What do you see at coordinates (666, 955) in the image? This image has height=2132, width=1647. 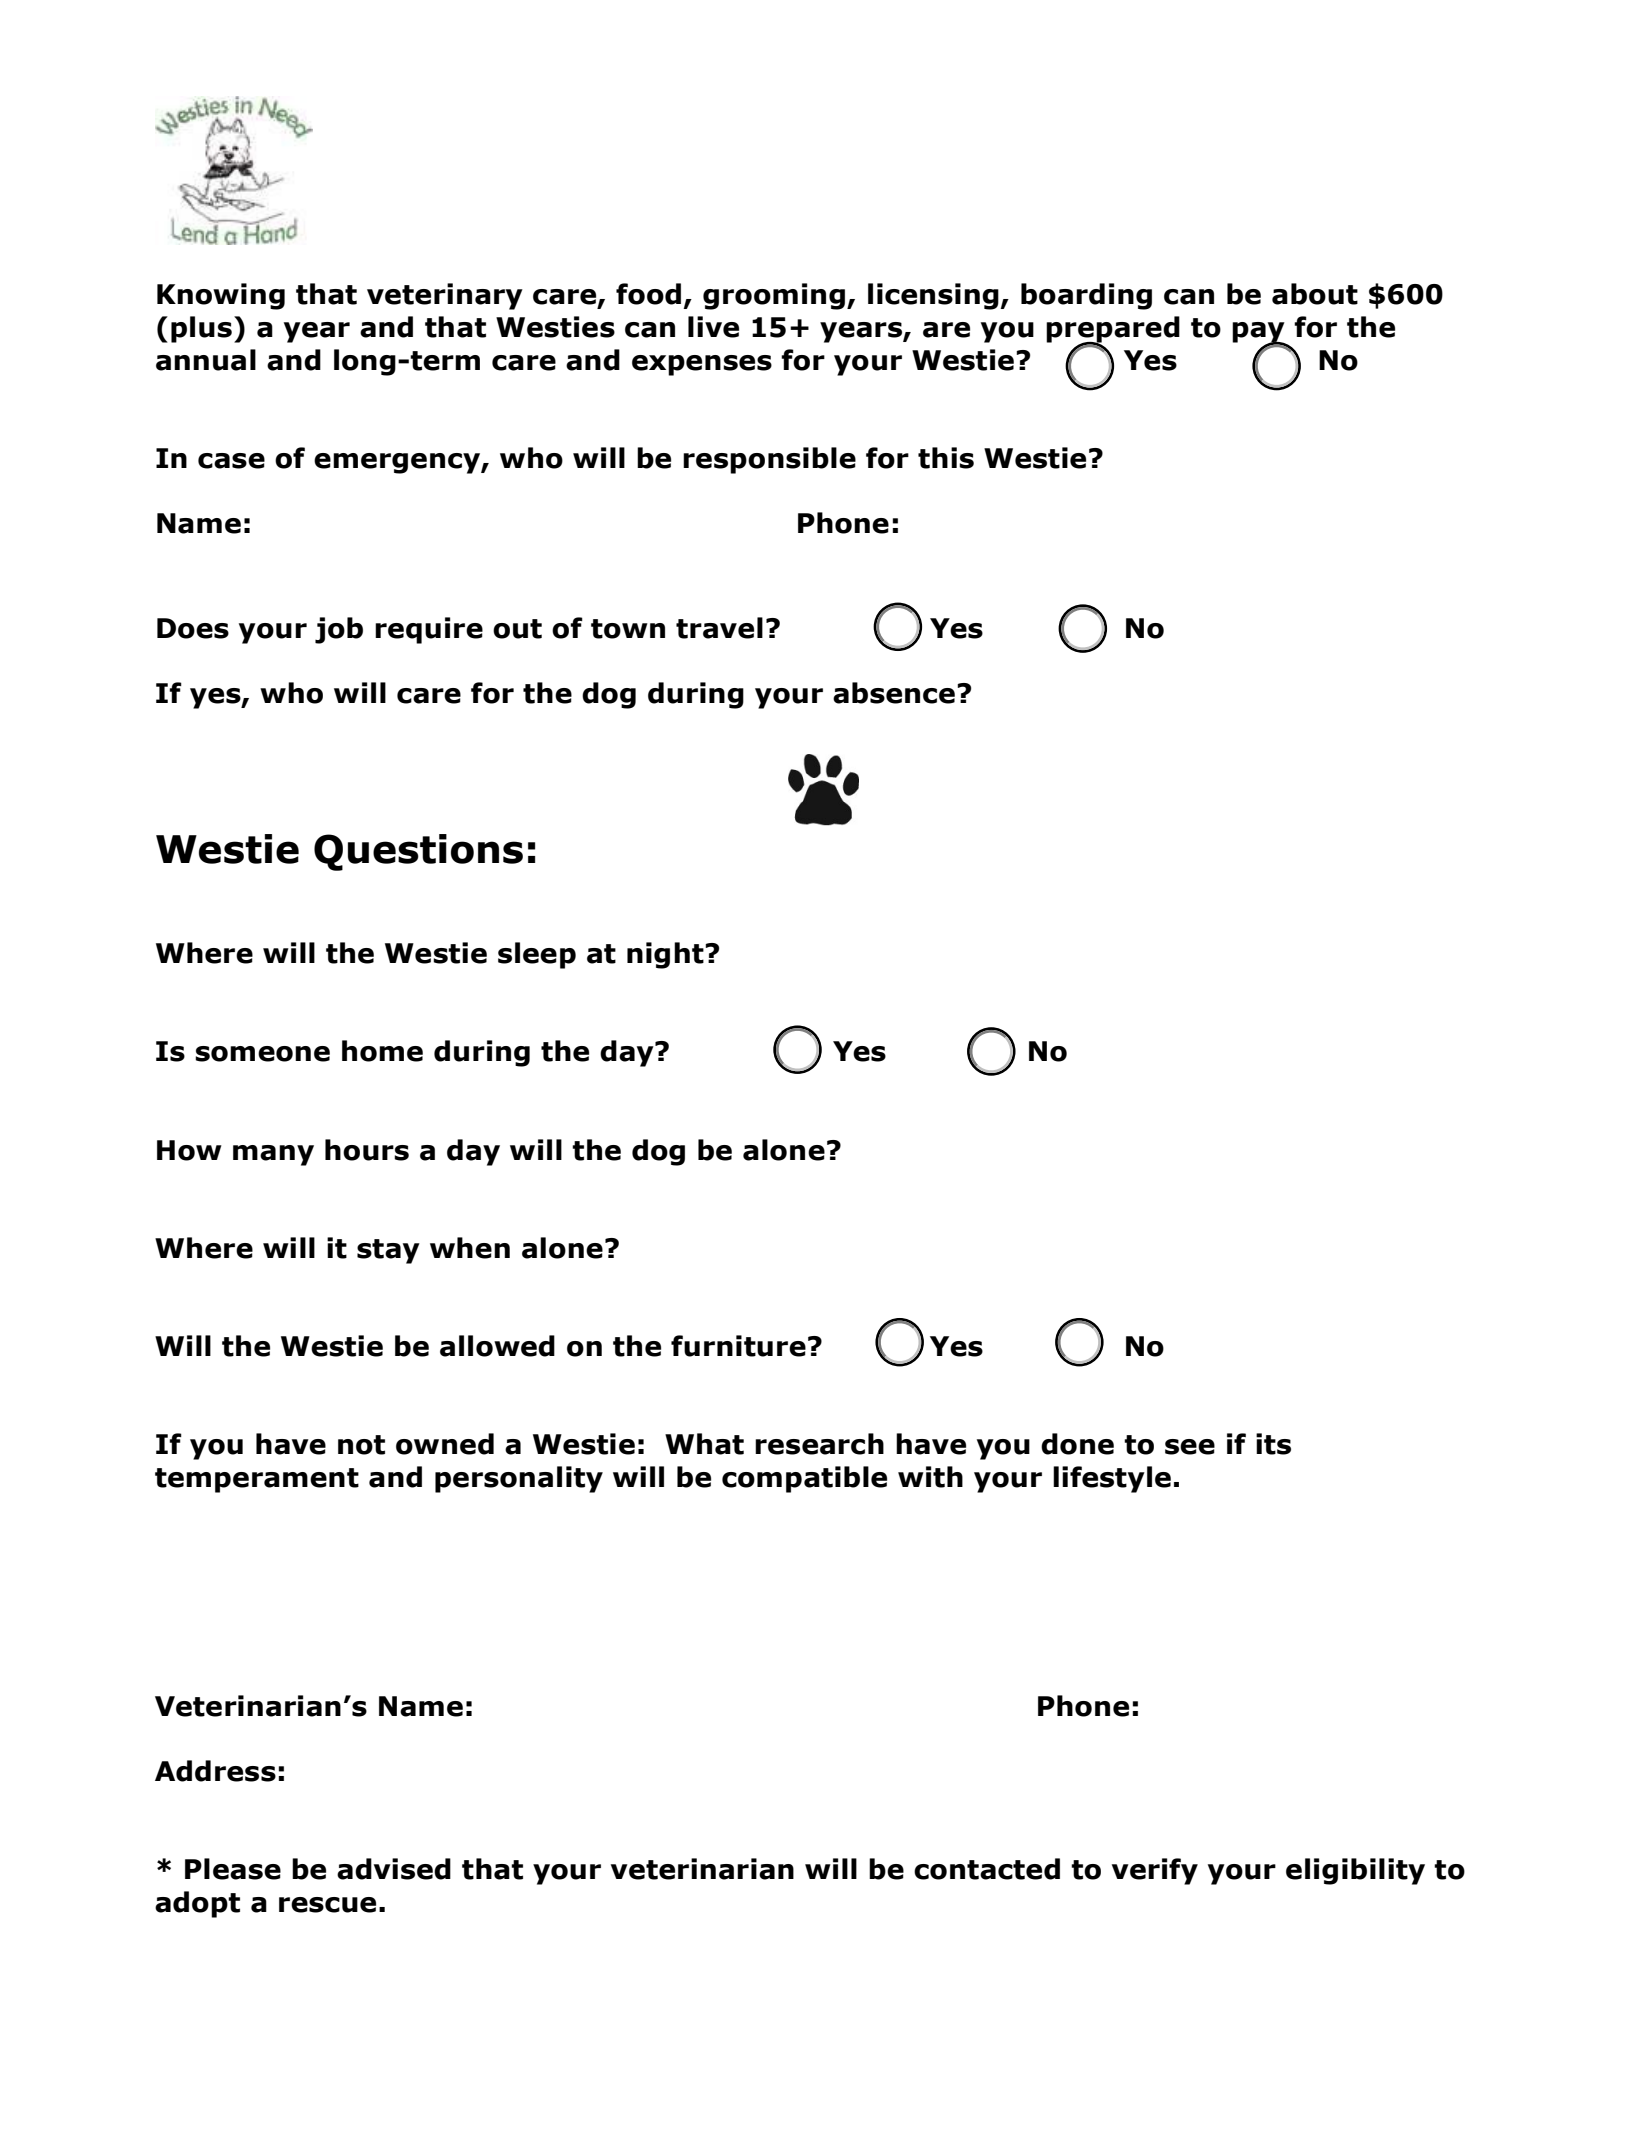 I see `night` at bounding box center [666, 955].
